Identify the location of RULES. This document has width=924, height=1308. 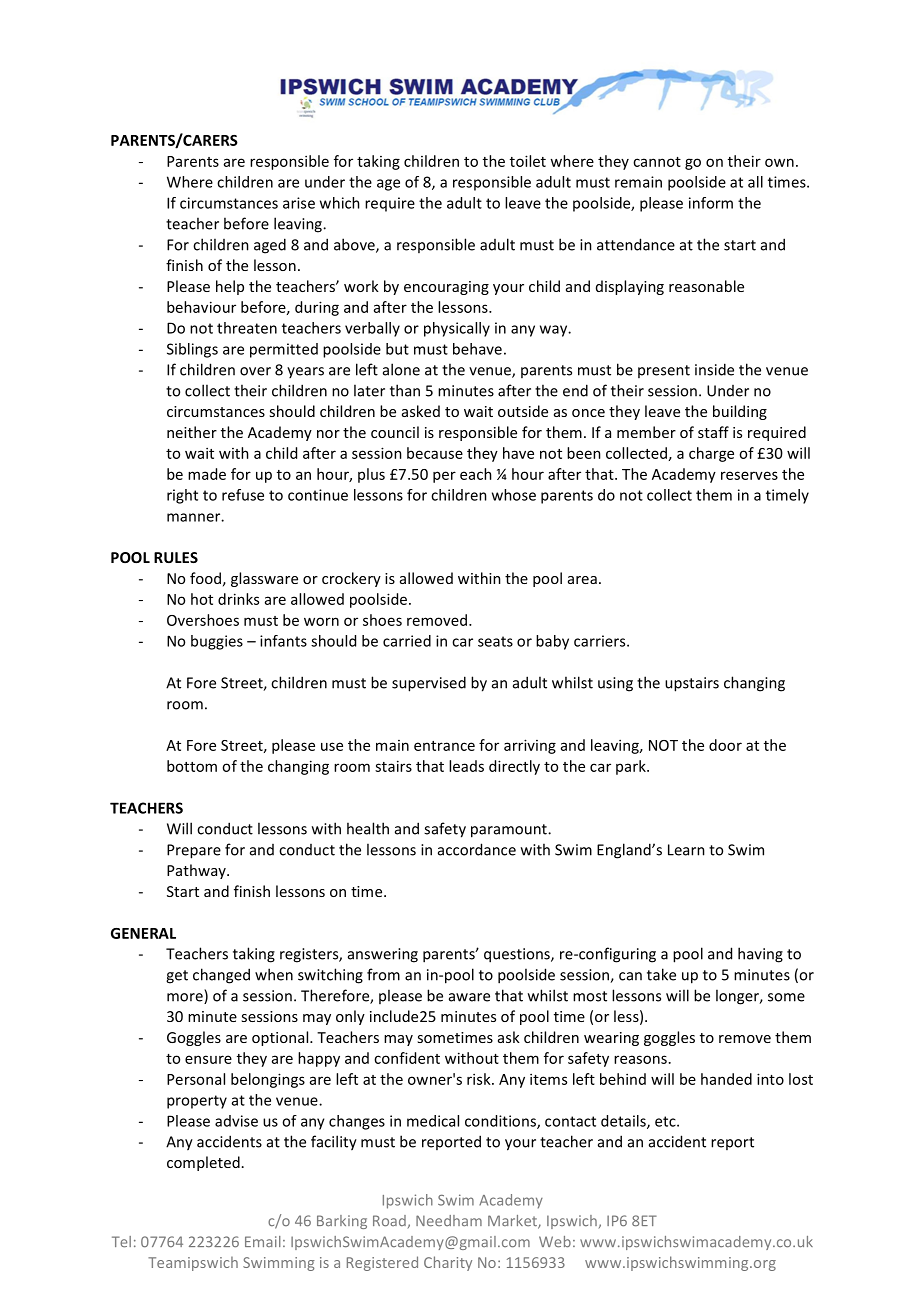
(176, 557).
